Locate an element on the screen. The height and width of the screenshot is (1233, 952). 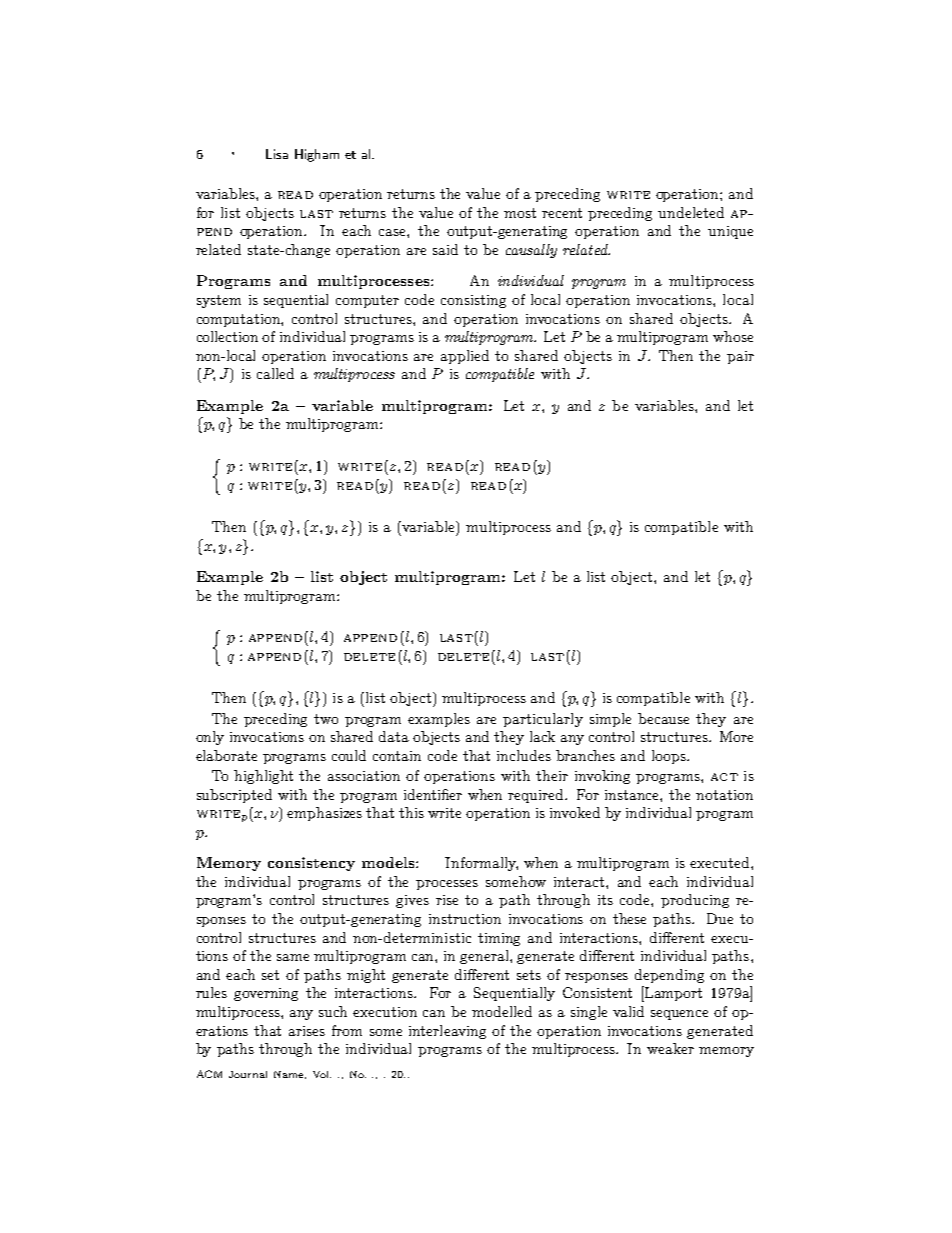
unique is located at coordinates (730, 232).
